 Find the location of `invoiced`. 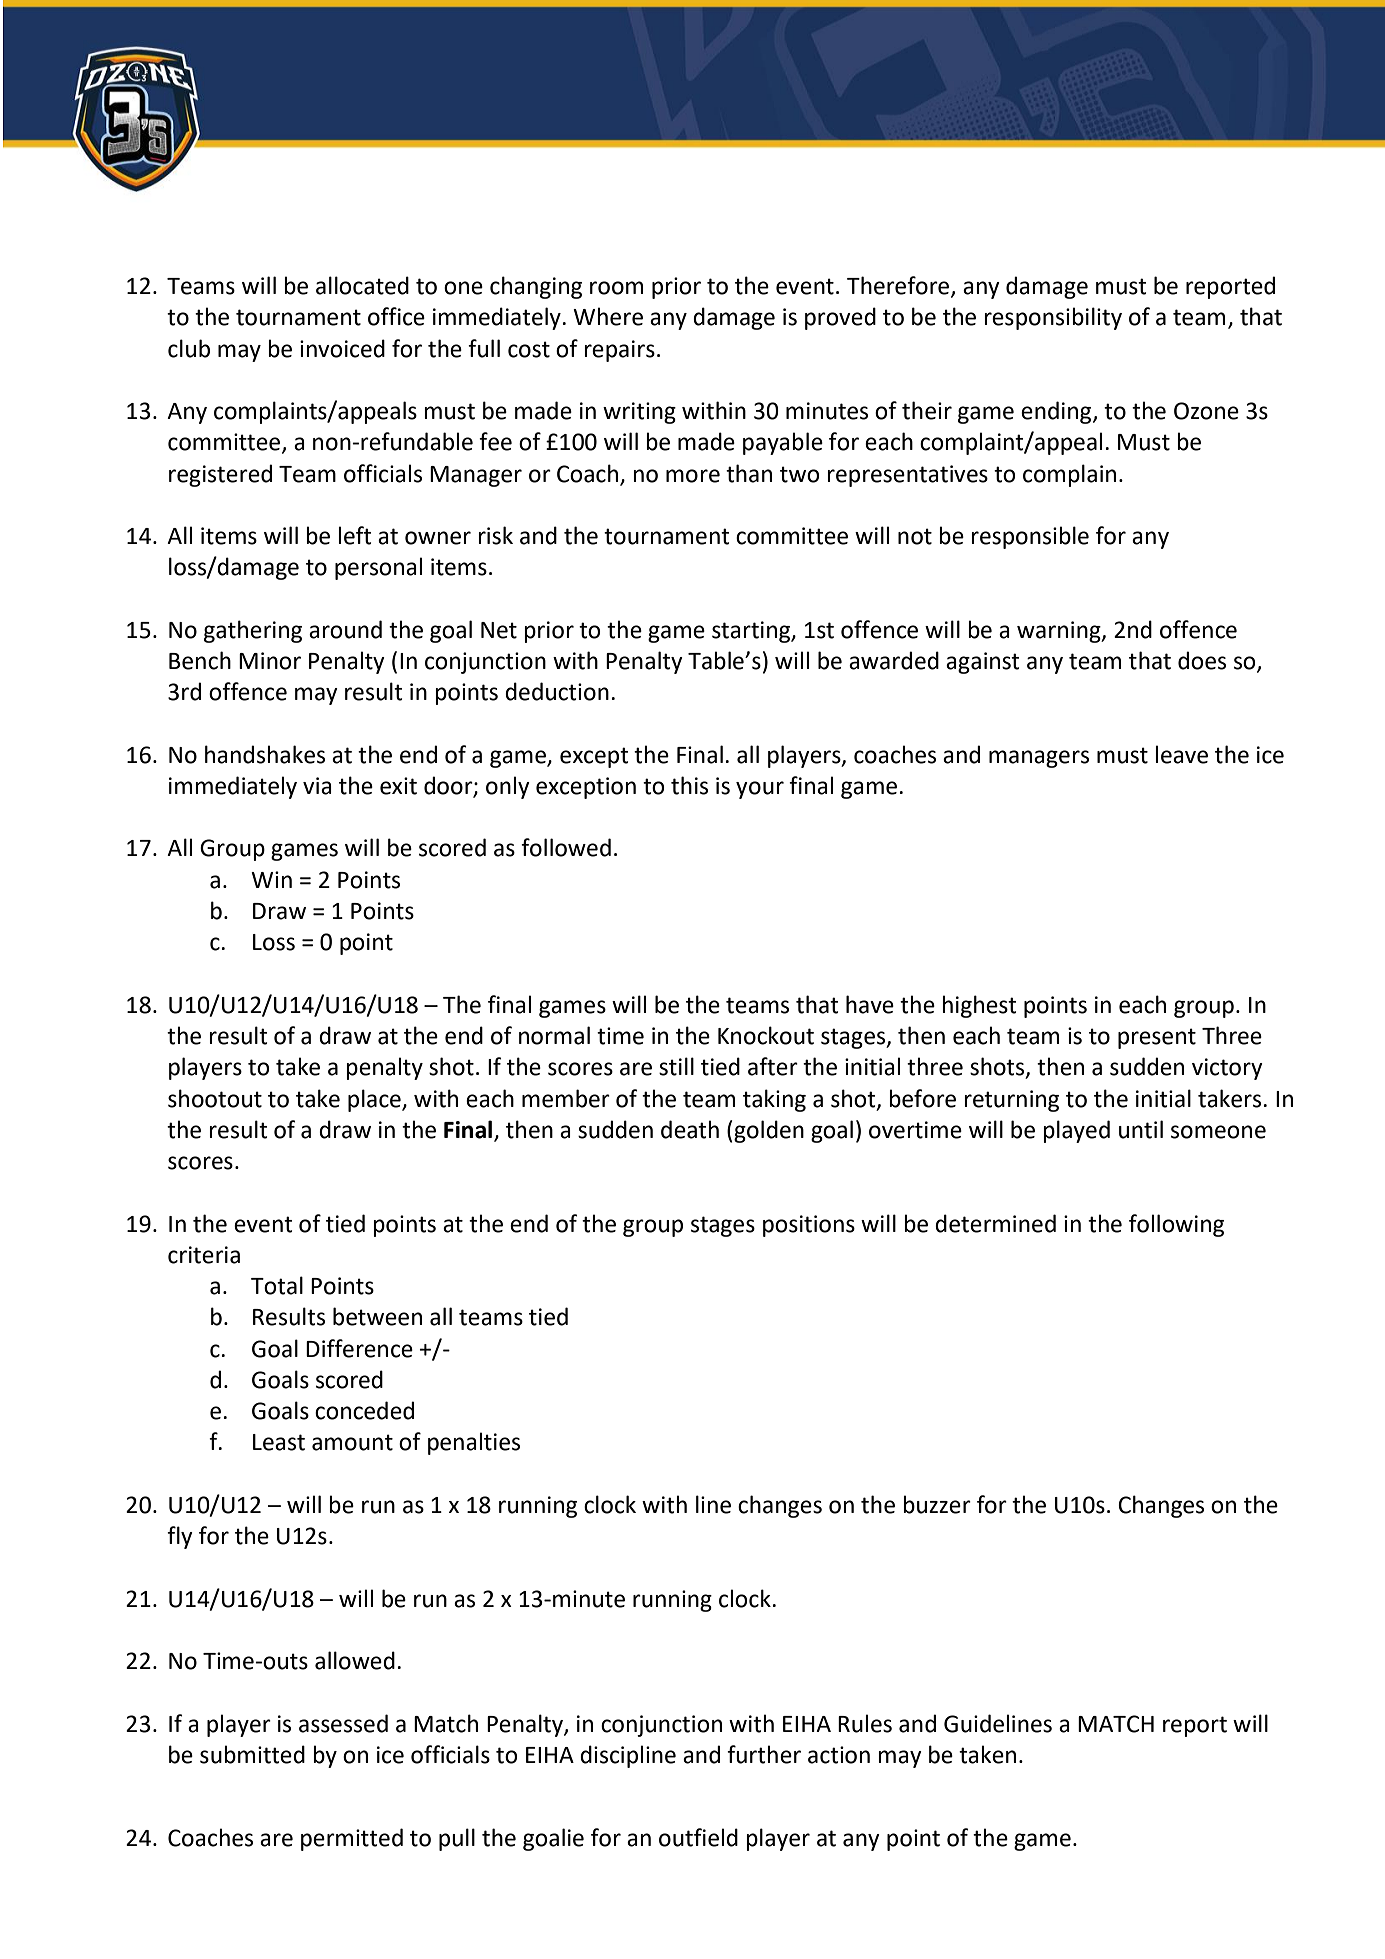

invoiced is located at coordinates (342, 348).
